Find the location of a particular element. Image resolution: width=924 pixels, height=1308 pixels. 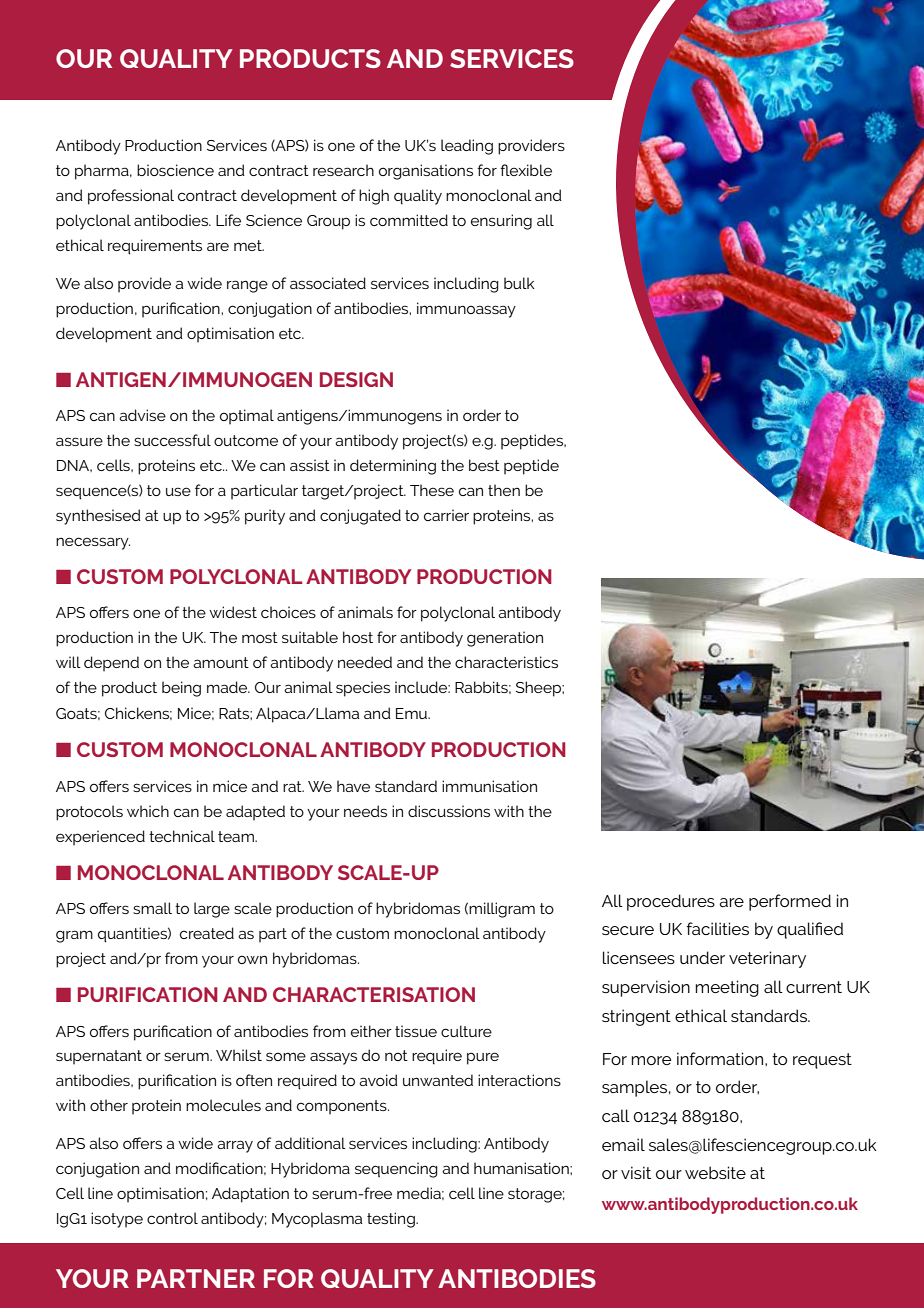

performed is located at coordinates (790, 902).
